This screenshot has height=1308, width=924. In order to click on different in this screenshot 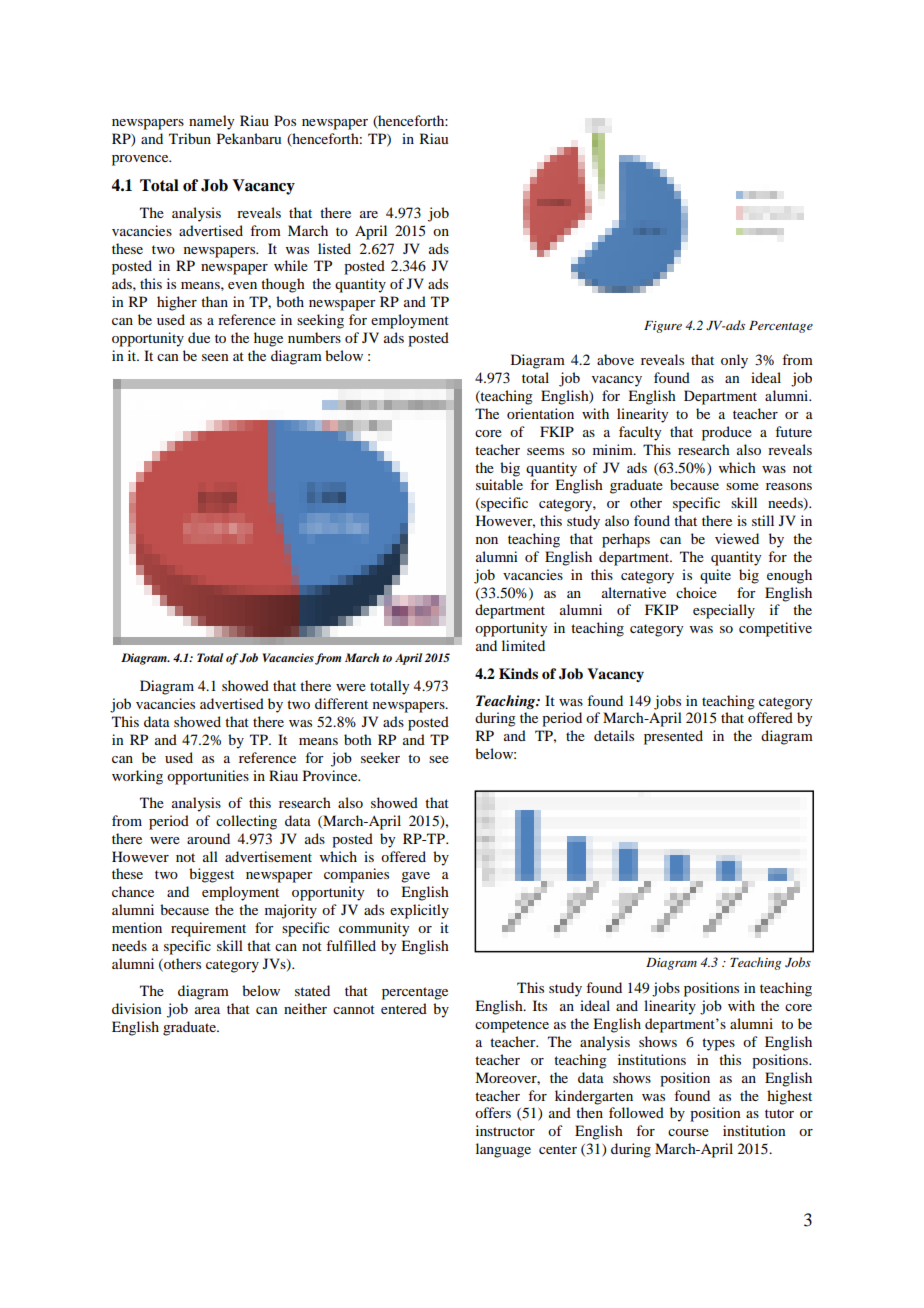, I will do `click(341, 703)`.
